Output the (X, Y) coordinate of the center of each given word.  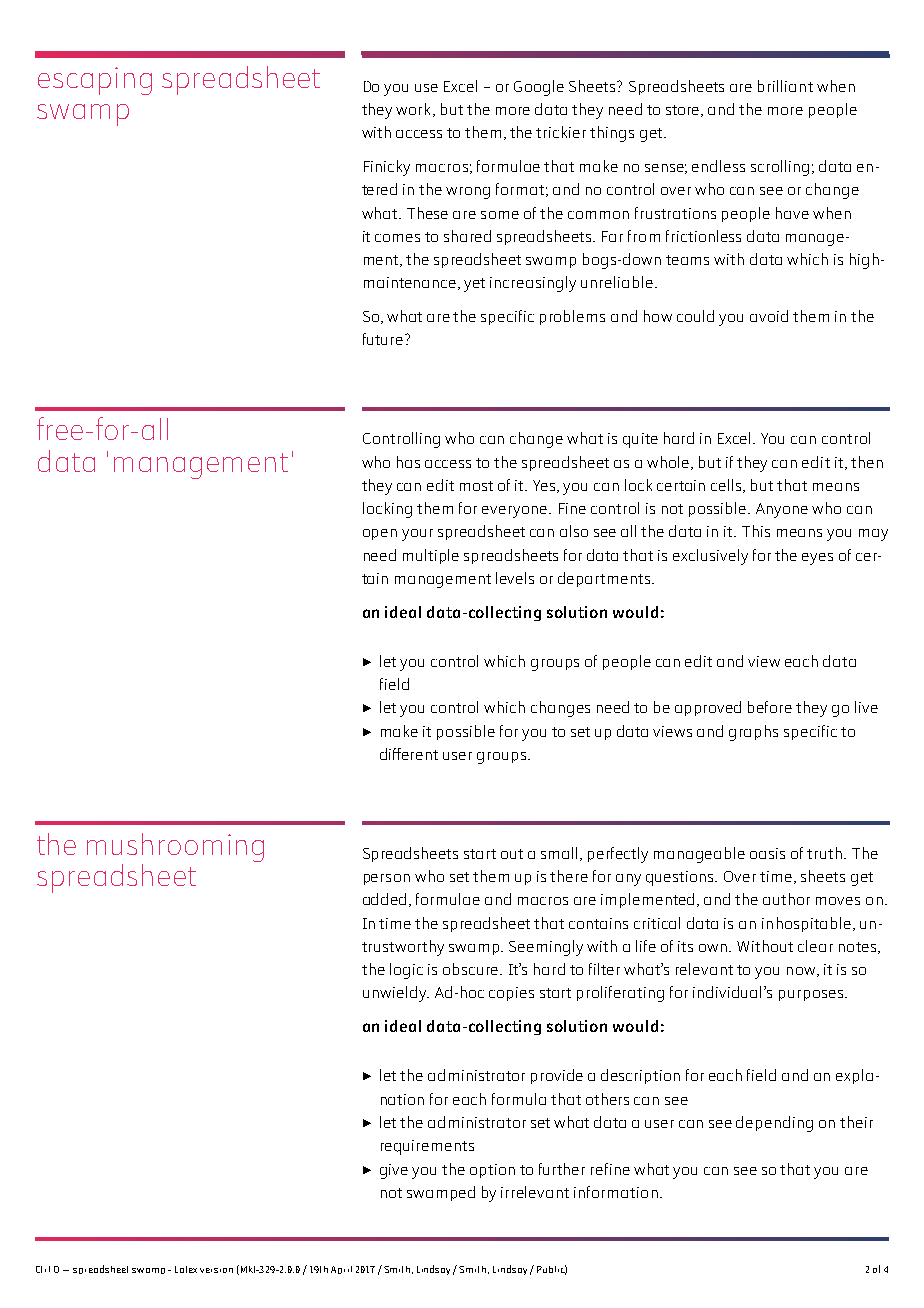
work (415, 110)
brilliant (785, 86)
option (492, 1171)
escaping (95, 81)
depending (774, 1124)
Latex (186, 1269)
